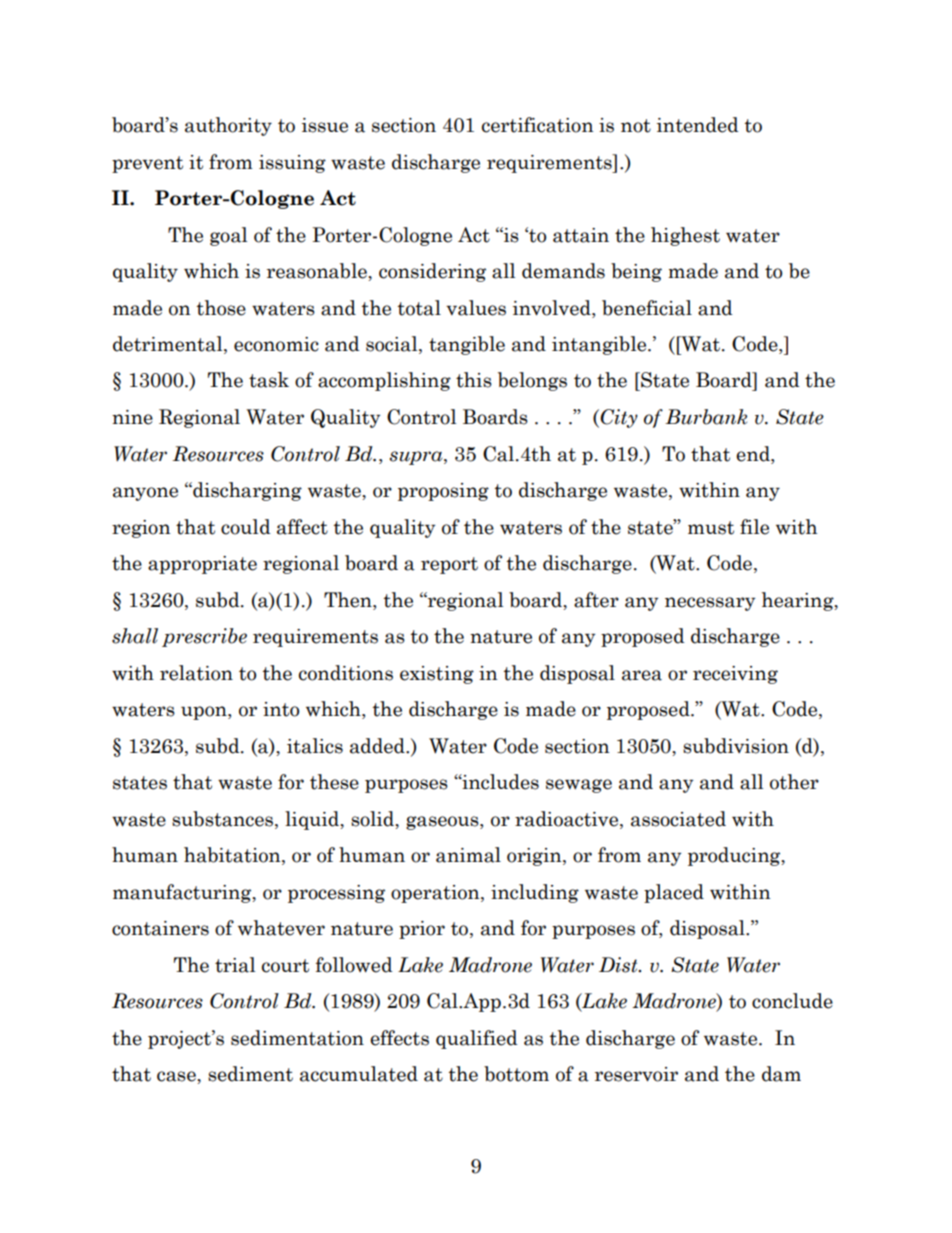  What do you see at coordinates (538, 125) in the screenshot?
I see `certification` at bounding box center [538, 125].
